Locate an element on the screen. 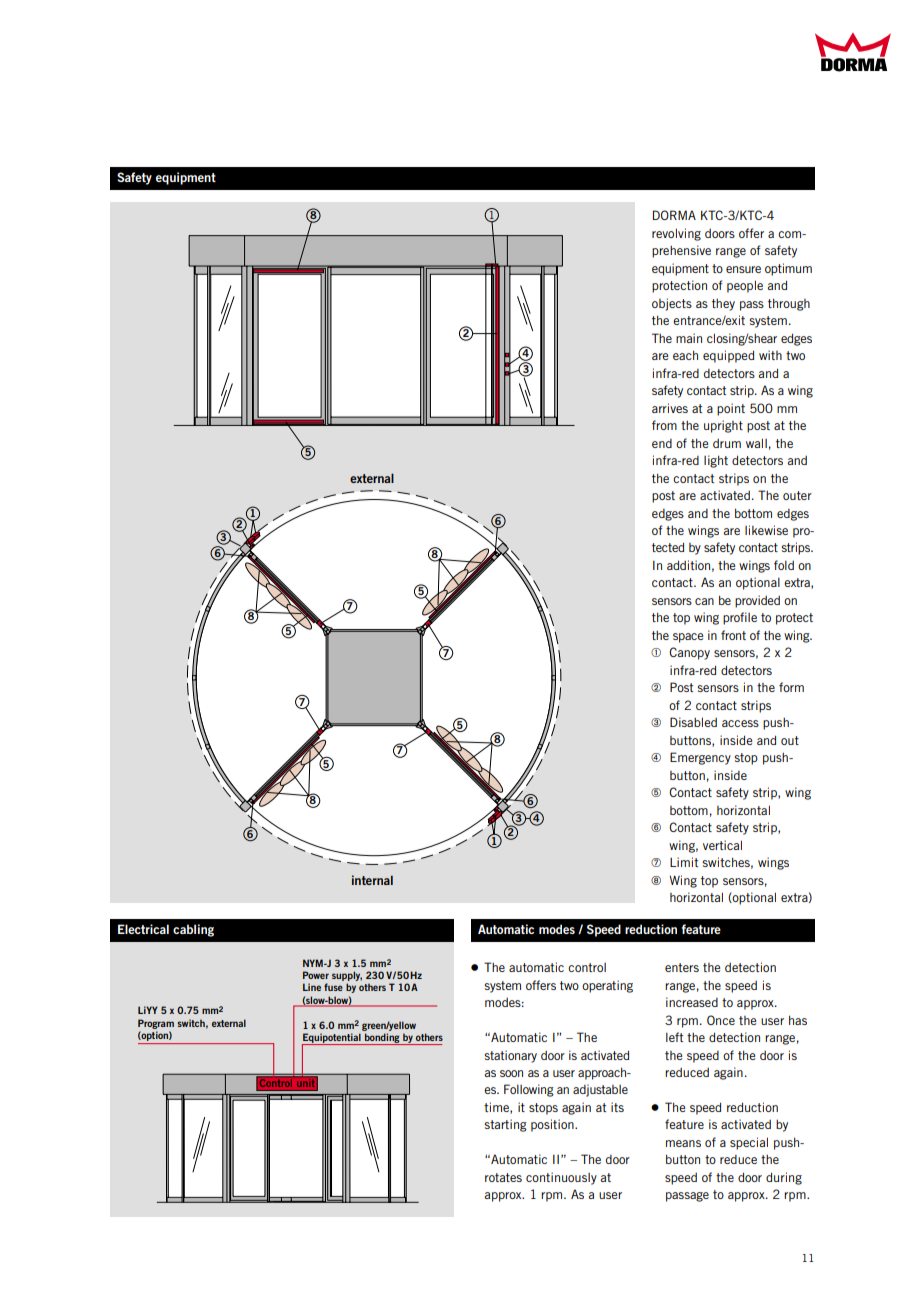  space is located at coordinates (688, 638).
